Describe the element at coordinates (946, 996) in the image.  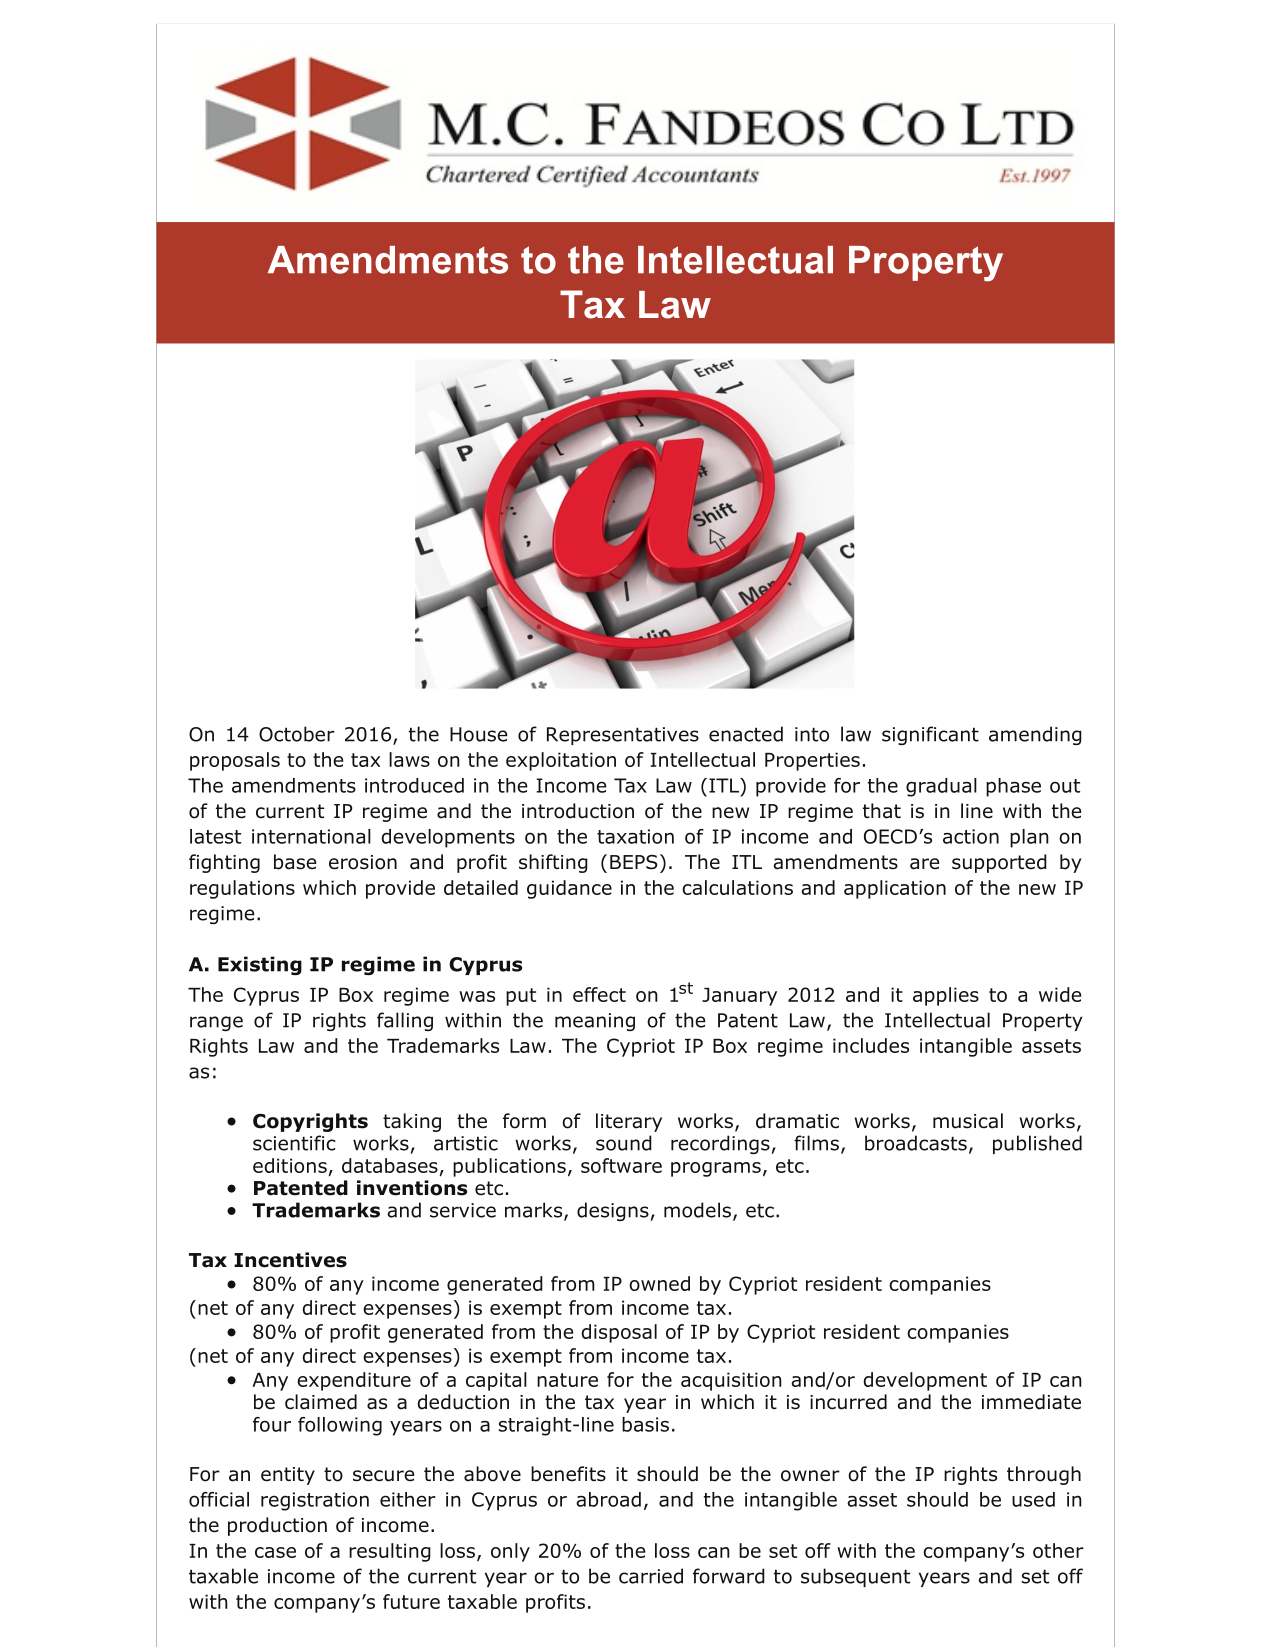
I see `applies` at that location.
